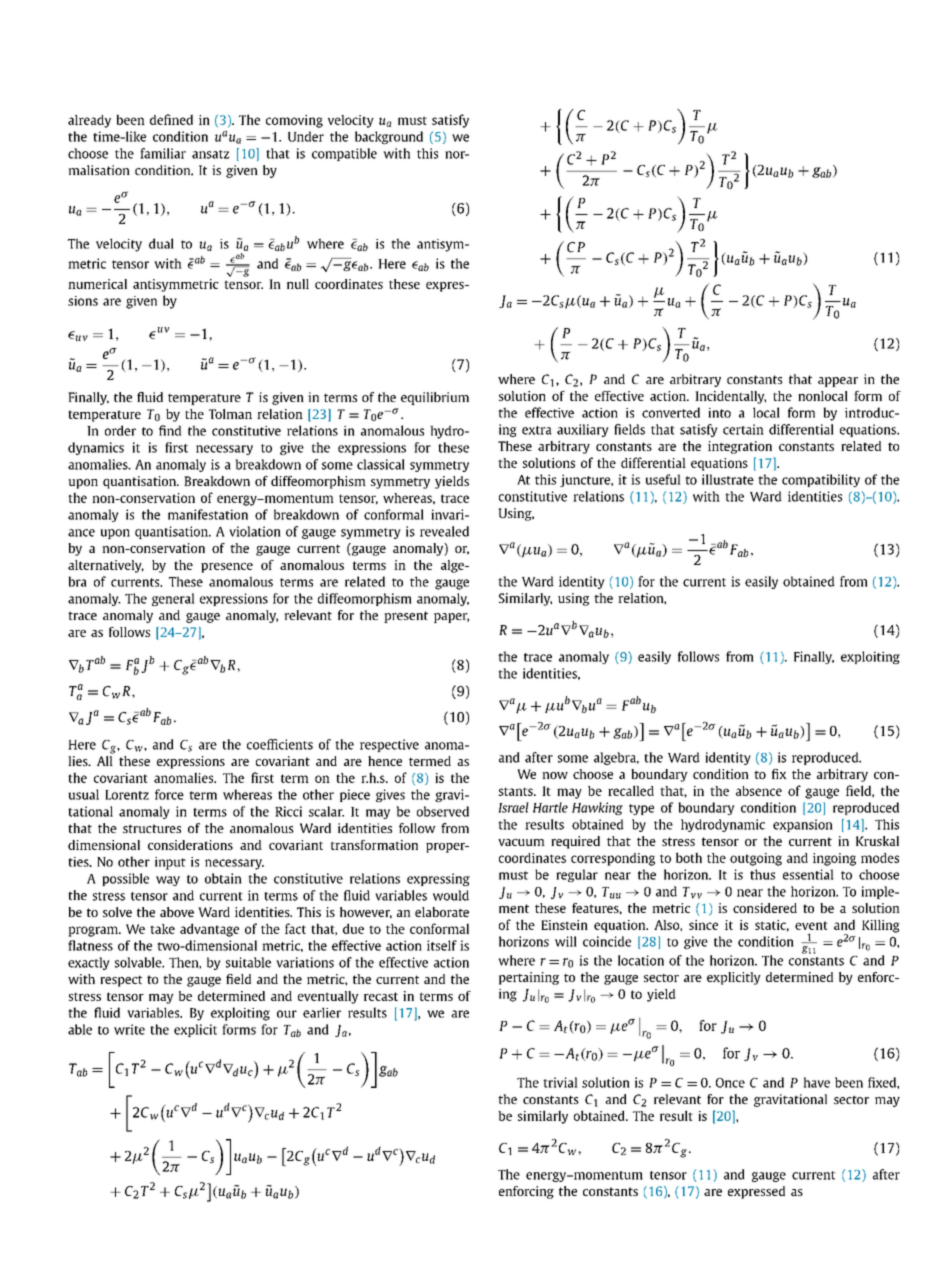 The width and height of the image is (952, 1270). What do you see at coordinates (173, 599) in the image?
I see `general` at bounding box center [173, 599].
